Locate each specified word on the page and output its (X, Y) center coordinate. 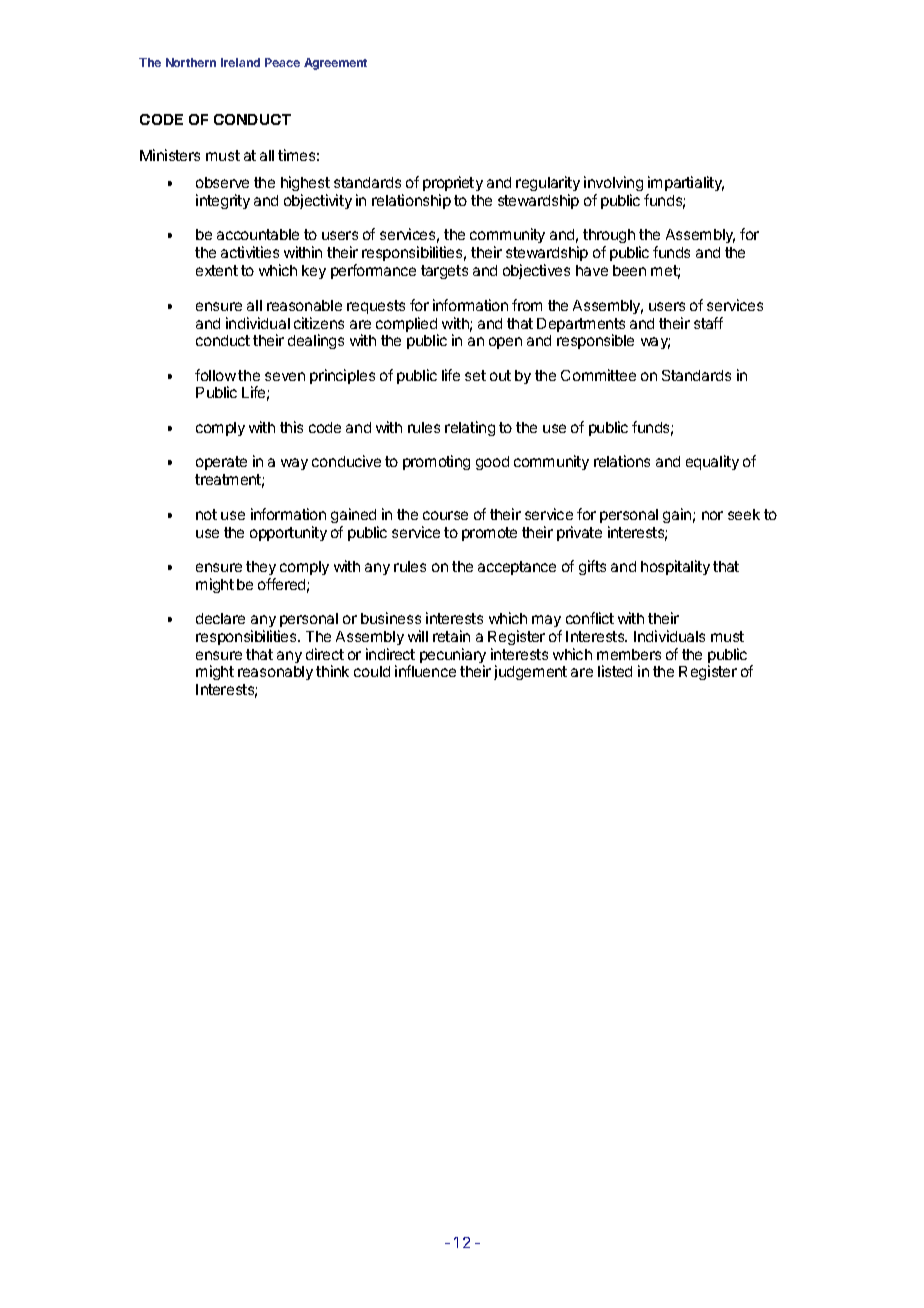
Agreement (335, 64)
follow (215, 375)
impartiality (685, 185)
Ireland (240, 62)
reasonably (275, 673)
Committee (598, 375)
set (475, 375)
